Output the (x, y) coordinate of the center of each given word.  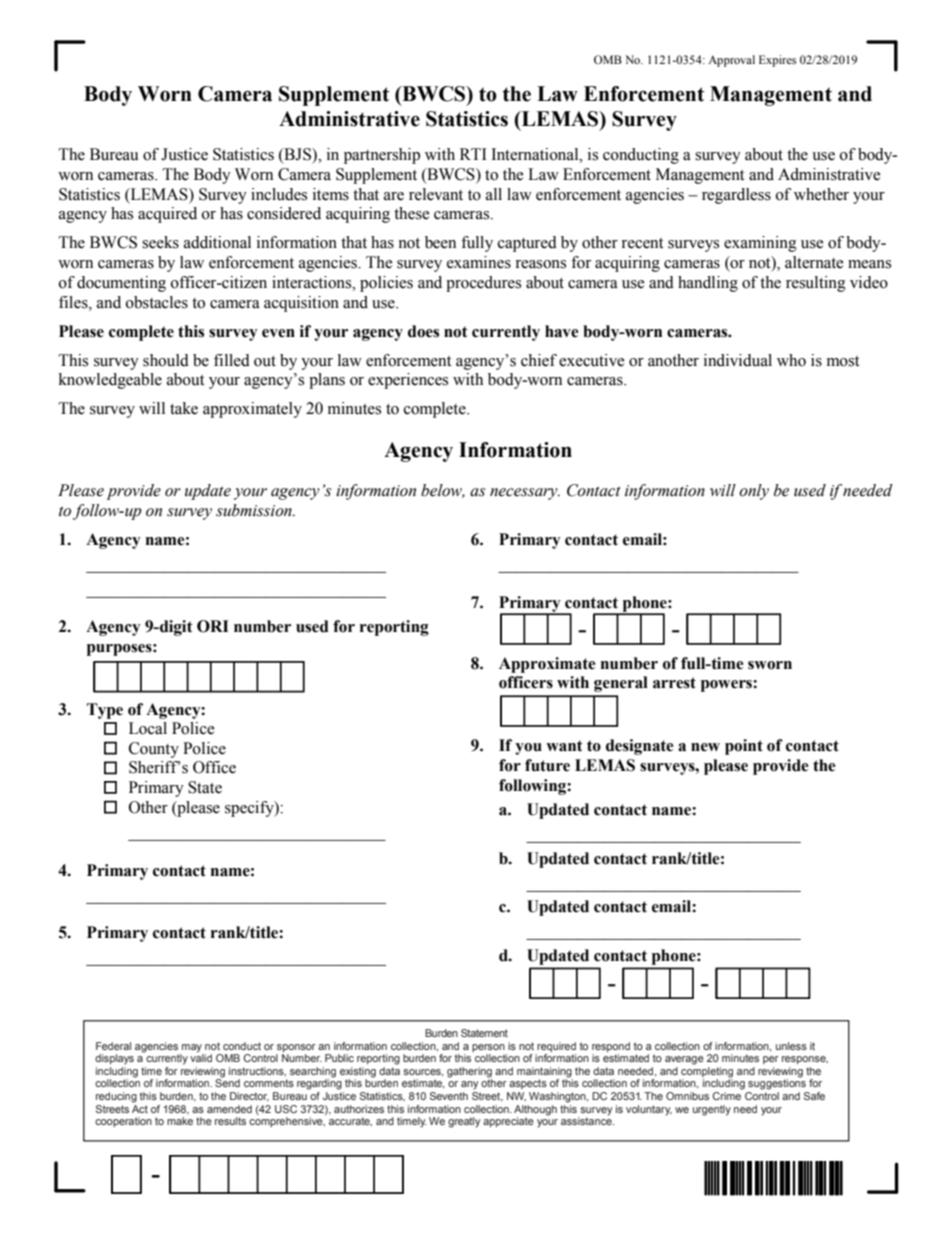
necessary (525, 494)
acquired (167, 215)
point (744, 747)
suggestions (777, 1083)
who (791, 360)
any (469, 1085)
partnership (382, 156)
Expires (777, 61)
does (423, 331)
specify (250, 809)
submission (255, 510)
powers (727, 686)
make (180, 1121)
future (547, 765)
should (166, 360)
